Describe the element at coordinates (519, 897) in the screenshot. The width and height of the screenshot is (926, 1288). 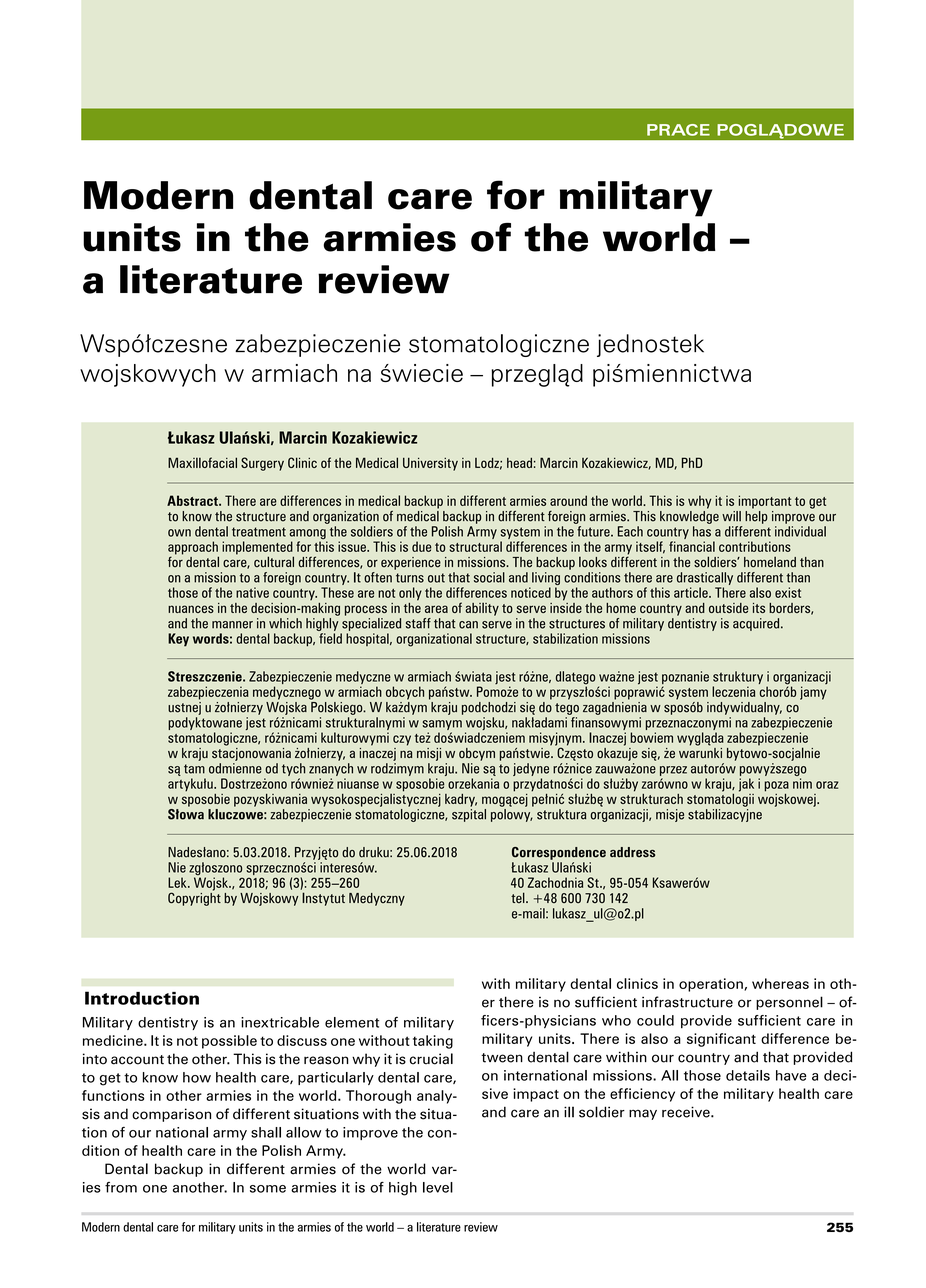
I see `tel` at that location.
